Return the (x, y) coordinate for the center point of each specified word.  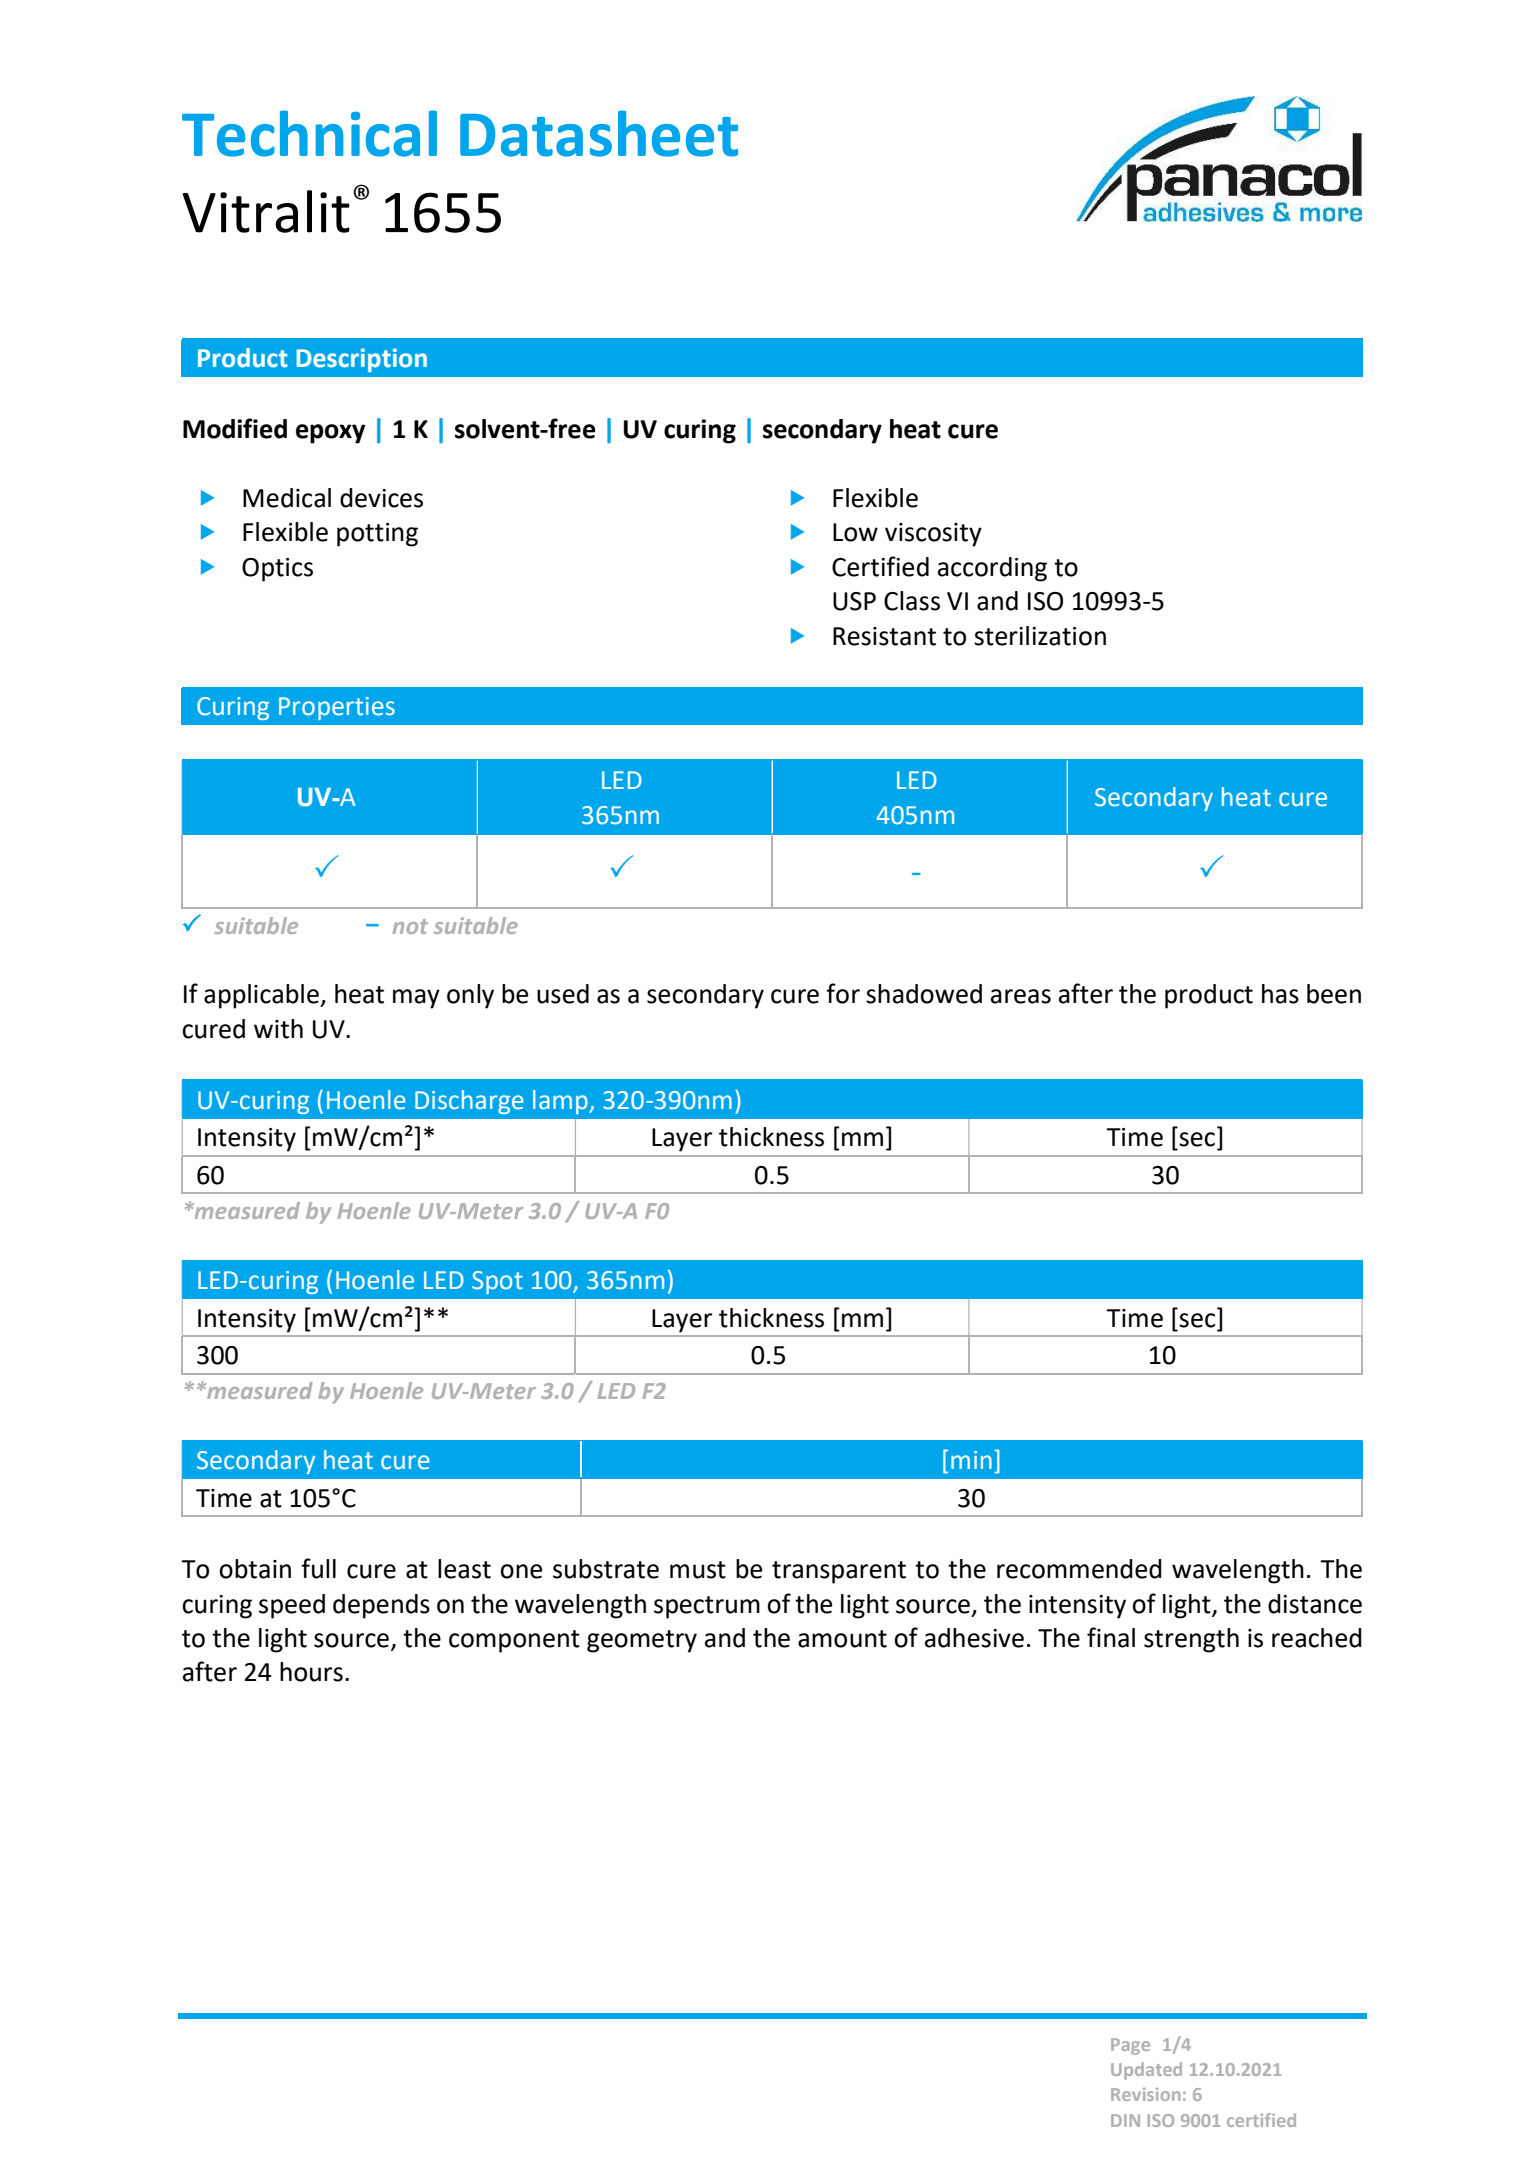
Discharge (469, 1102)
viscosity (933, 535)
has (1280, 994)
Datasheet (599, 133)
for (843, 993)
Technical (309, 133)
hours (311, 1672)
